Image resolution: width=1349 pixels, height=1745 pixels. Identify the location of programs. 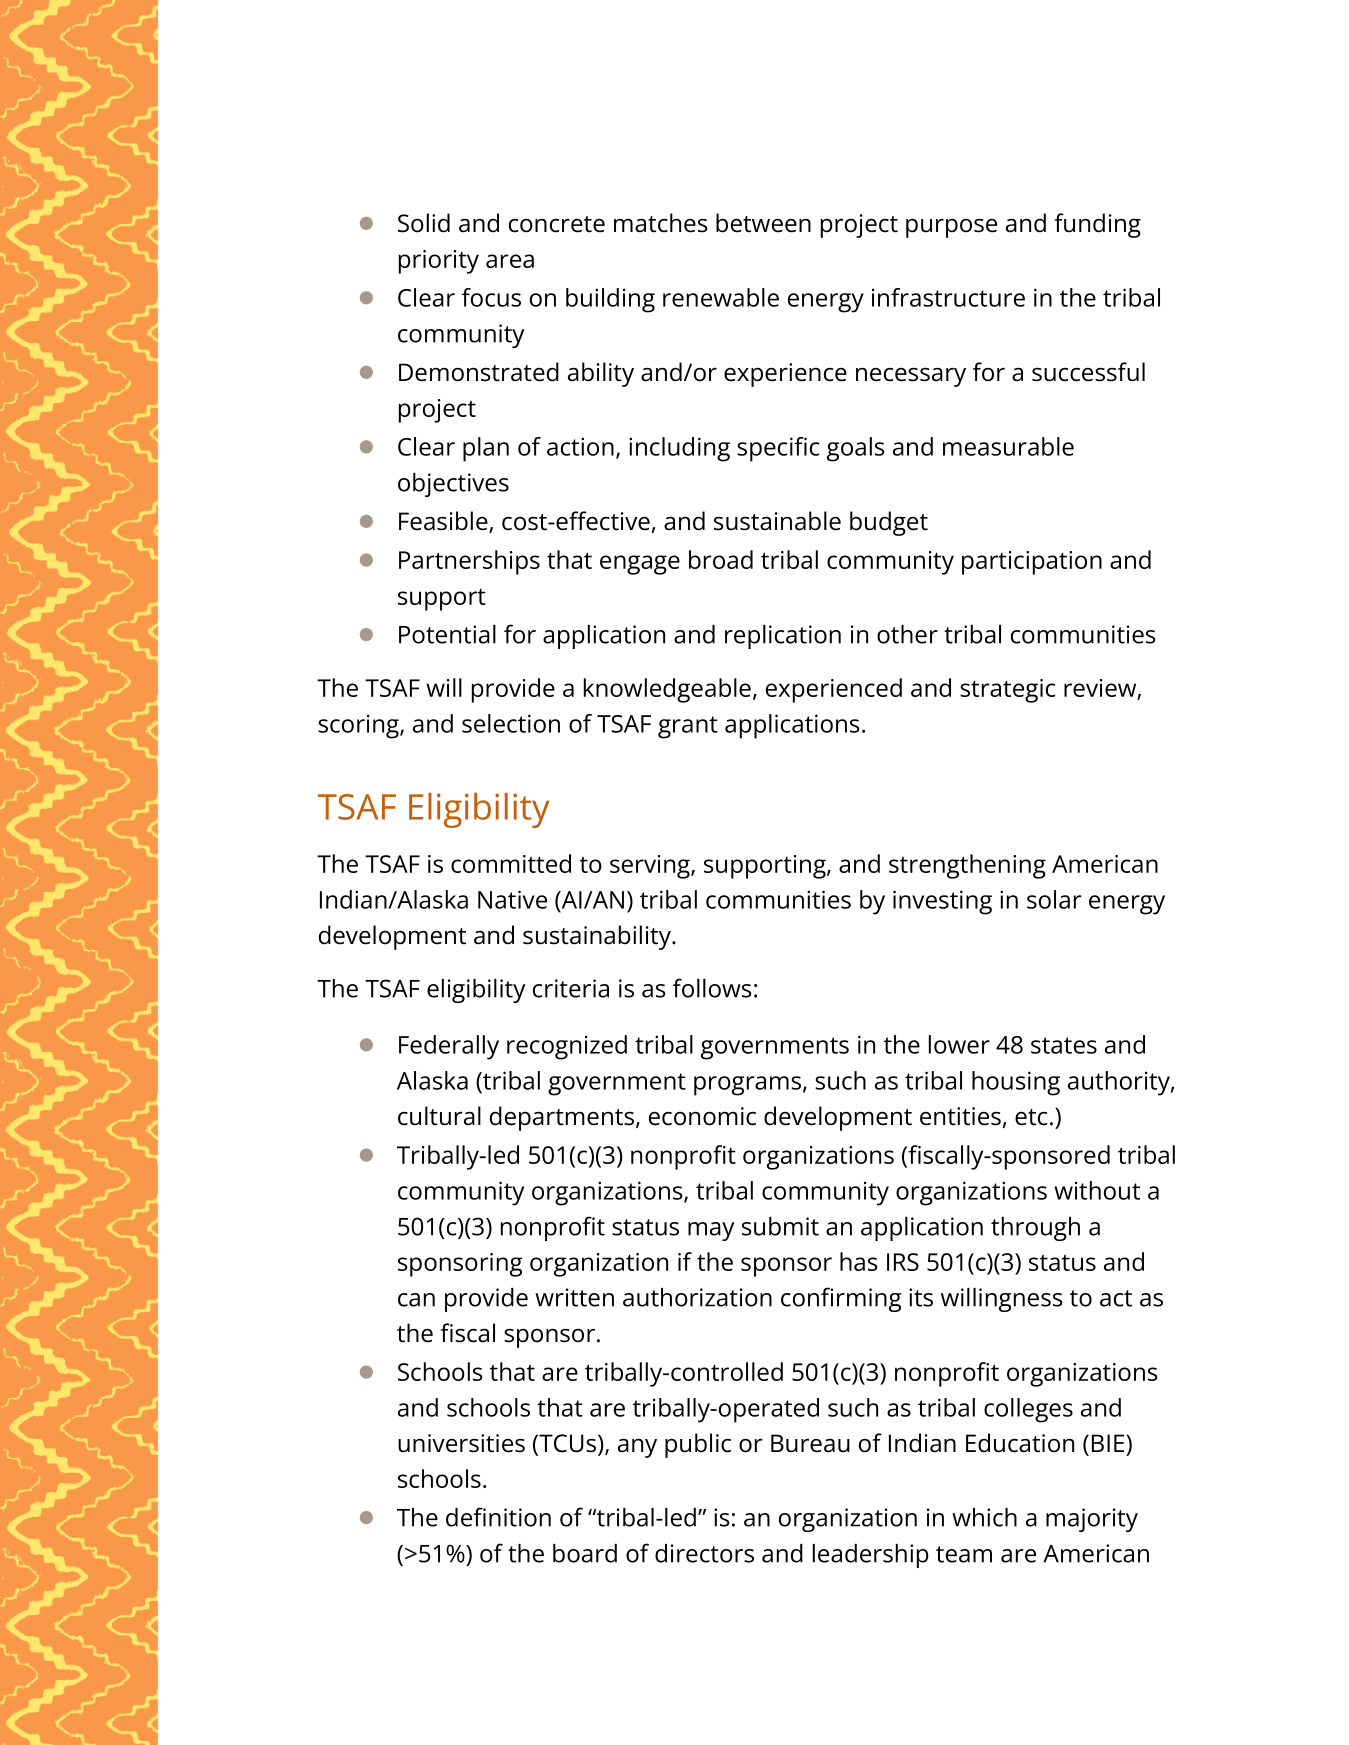
(747, 1086).
